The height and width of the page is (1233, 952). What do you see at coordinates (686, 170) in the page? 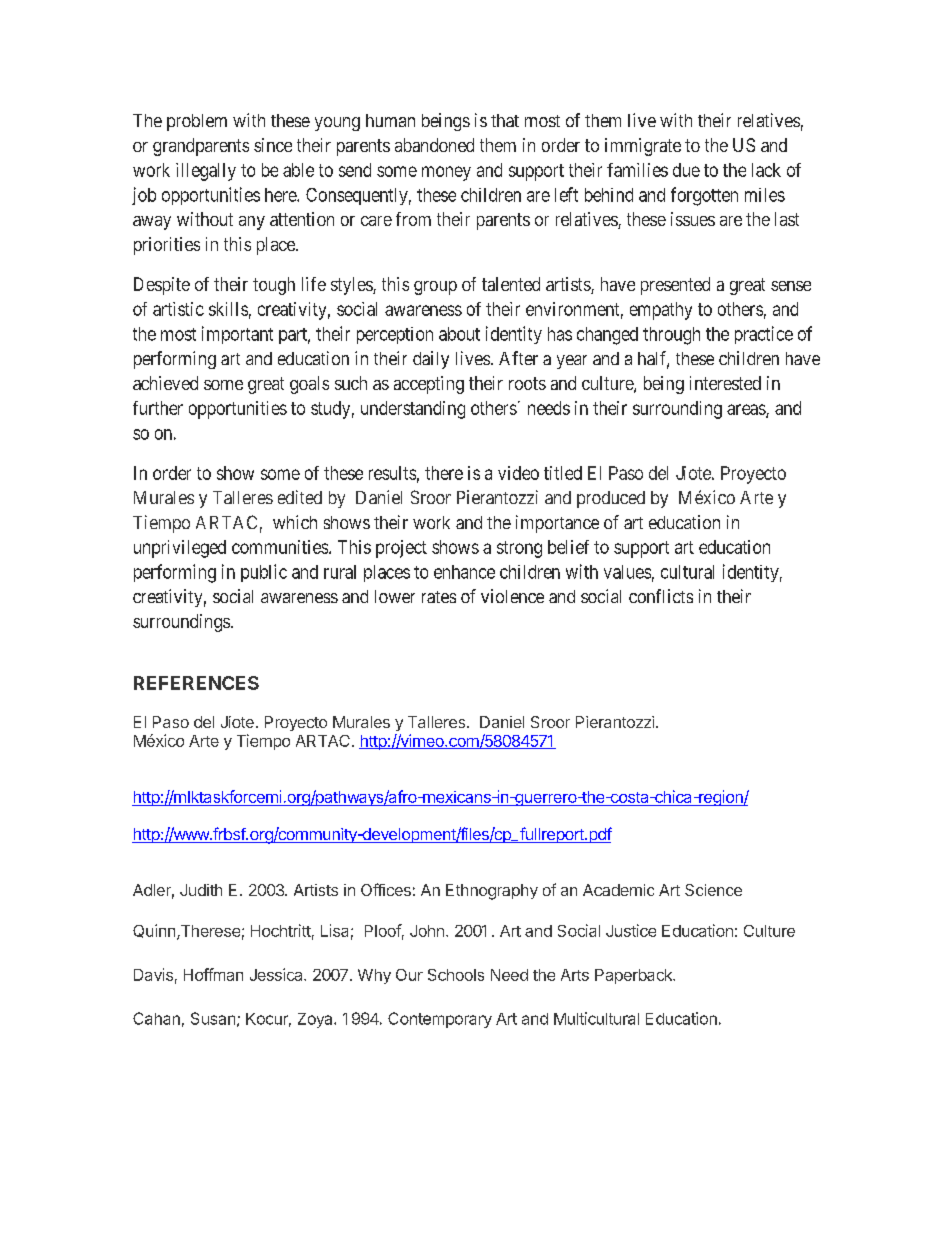
I see `due` at bounding box center [686, 170].
